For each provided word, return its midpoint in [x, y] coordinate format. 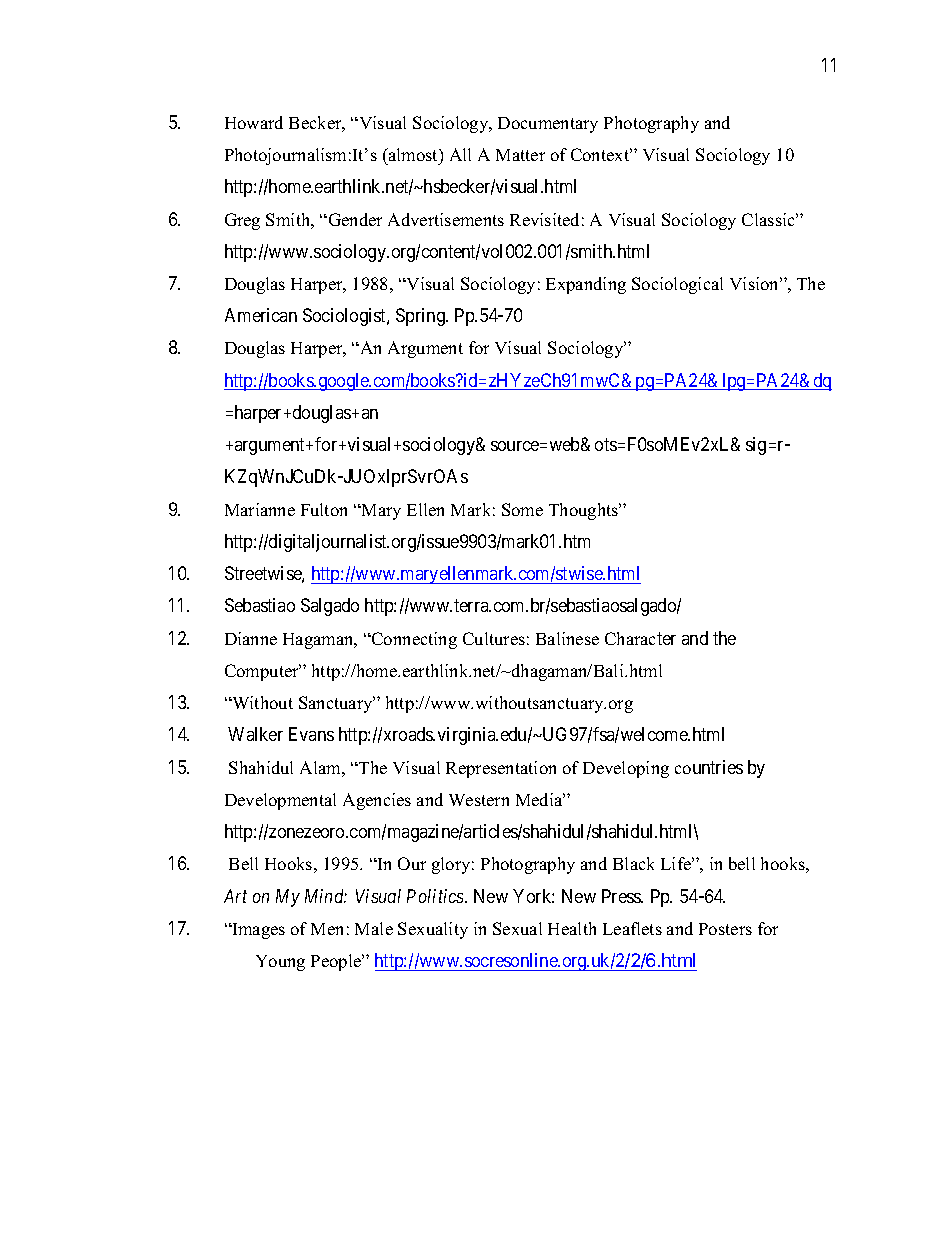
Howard [254, 122]
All [460, 154]
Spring [421, 317]
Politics [436, 896]
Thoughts [585, 511]
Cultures [494, 638]
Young [280, 963]
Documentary [548, 125]
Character [640, 638]
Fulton [324, 509]
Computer [263, 672]
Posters [725, 929]
